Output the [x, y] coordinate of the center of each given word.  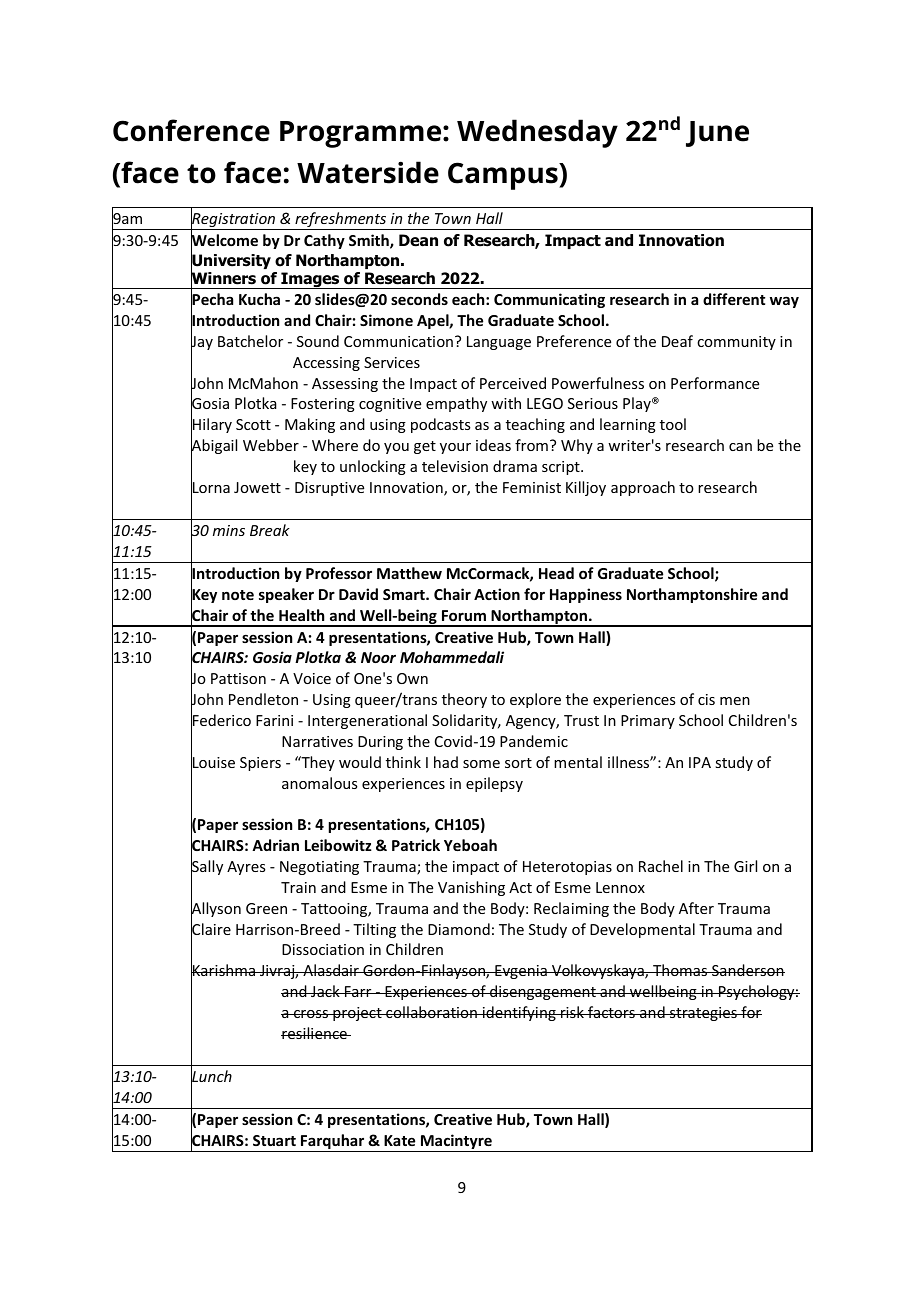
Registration [234, 220]
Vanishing [471, 888]
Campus [504, 176]
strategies [703, 1014]
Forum [464, 615]
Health [301, 615]
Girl [745, 866]
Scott [253, 424]
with [506, 403]
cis [706, 699]
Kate [399, 1140]
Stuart [274, 1140]
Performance [715, 383]
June [717, 134]
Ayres [246, 868]
